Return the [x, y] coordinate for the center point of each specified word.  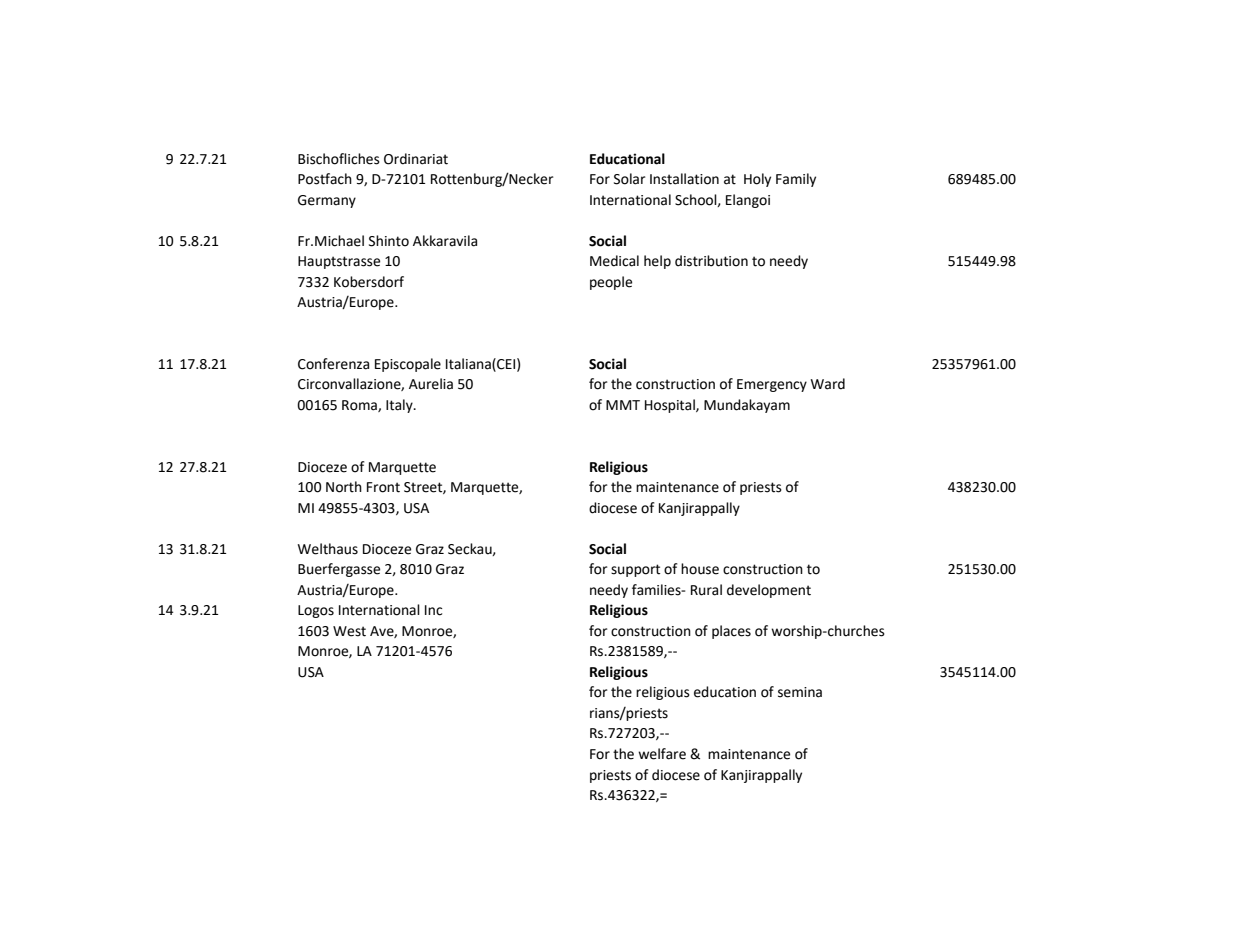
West [349, 631]
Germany [327, 201]
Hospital [671, 406]
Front [383, 487]
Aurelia [431, 384]
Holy [757, 180]
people [611, 283]
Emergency [772, 385]
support [635, 570]
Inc [433, 610]
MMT [623, 405]
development [769, 591]
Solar [629, 179]
